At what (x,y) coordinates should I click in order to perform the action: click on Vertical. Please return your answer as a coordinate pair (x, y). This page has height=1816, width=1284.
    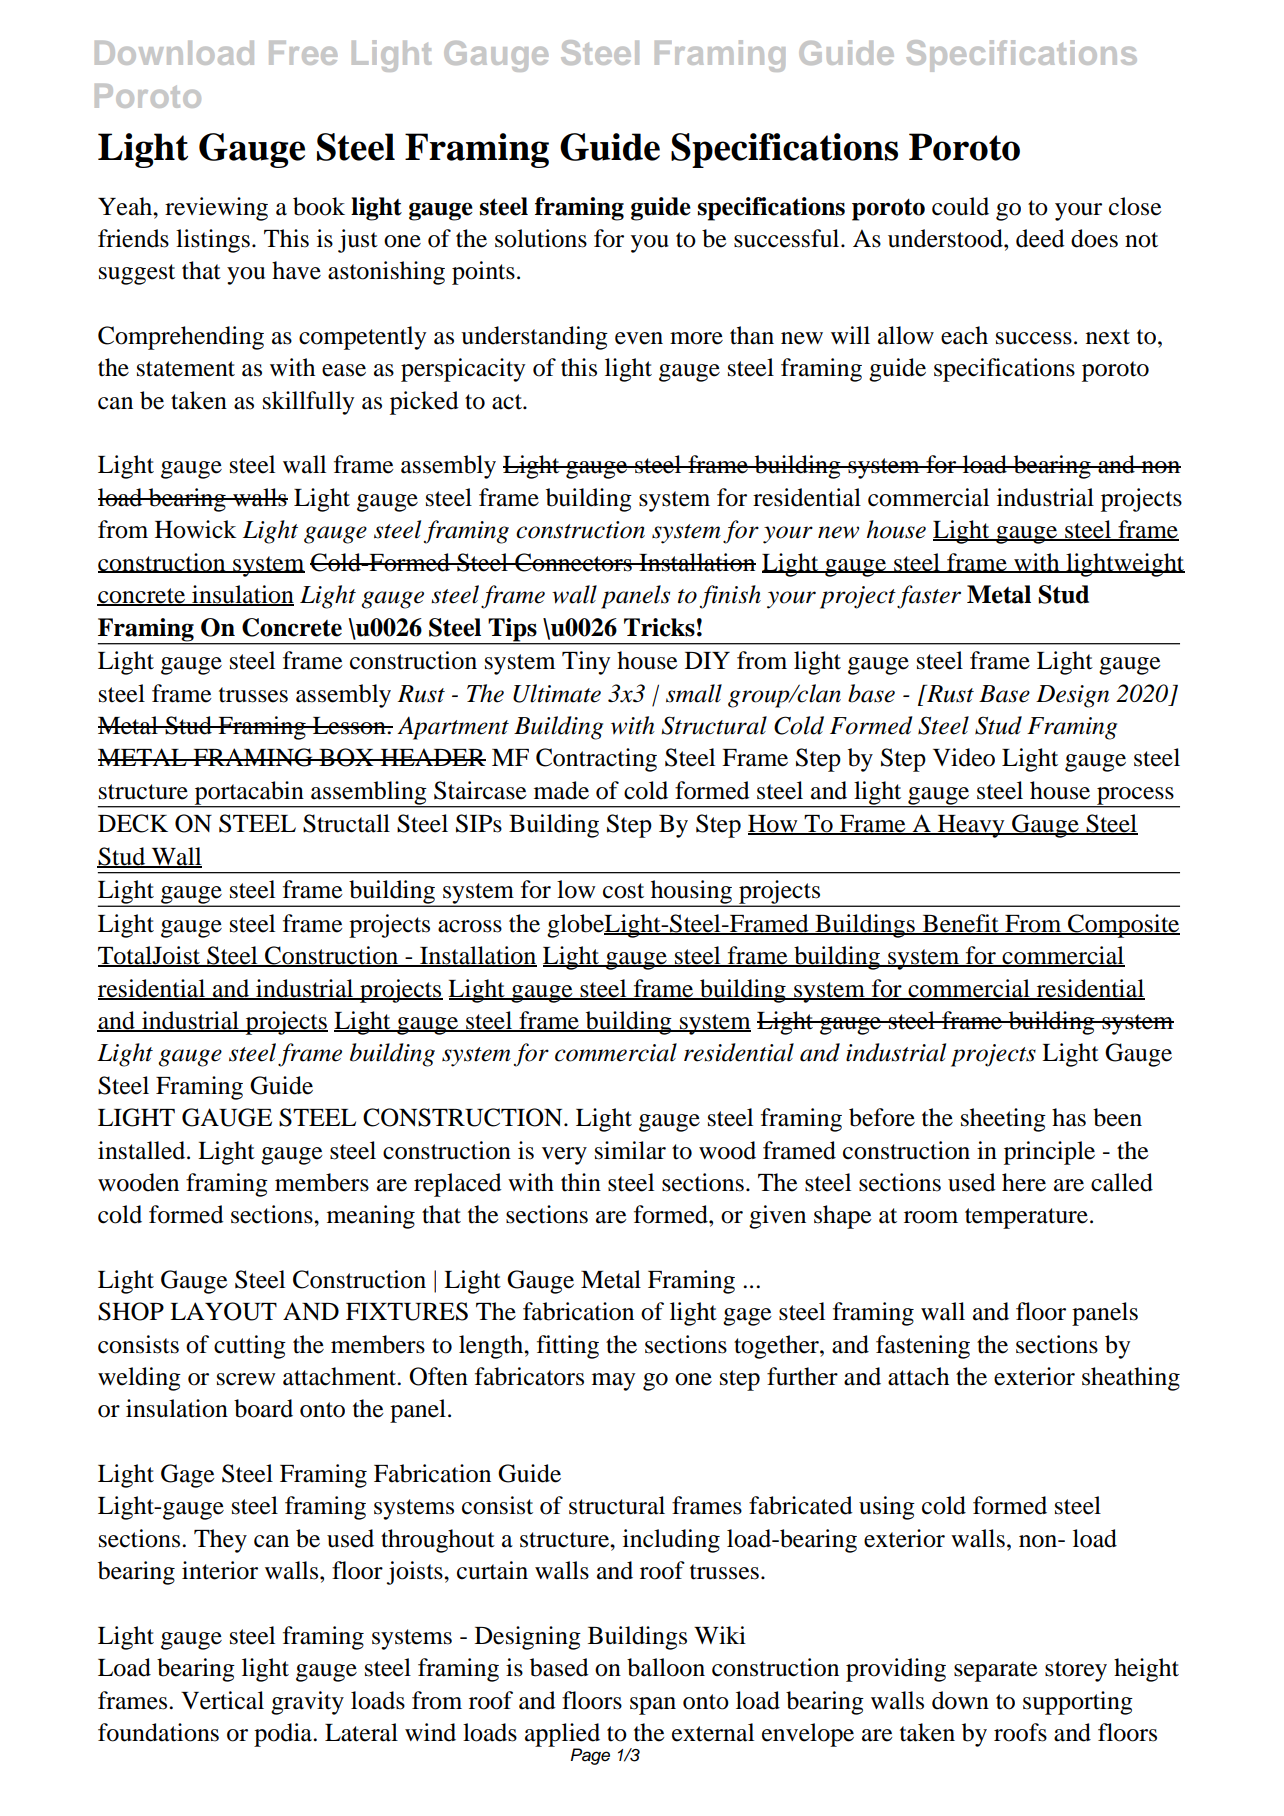
    Looking at the image, I should click on (222, 1700).
